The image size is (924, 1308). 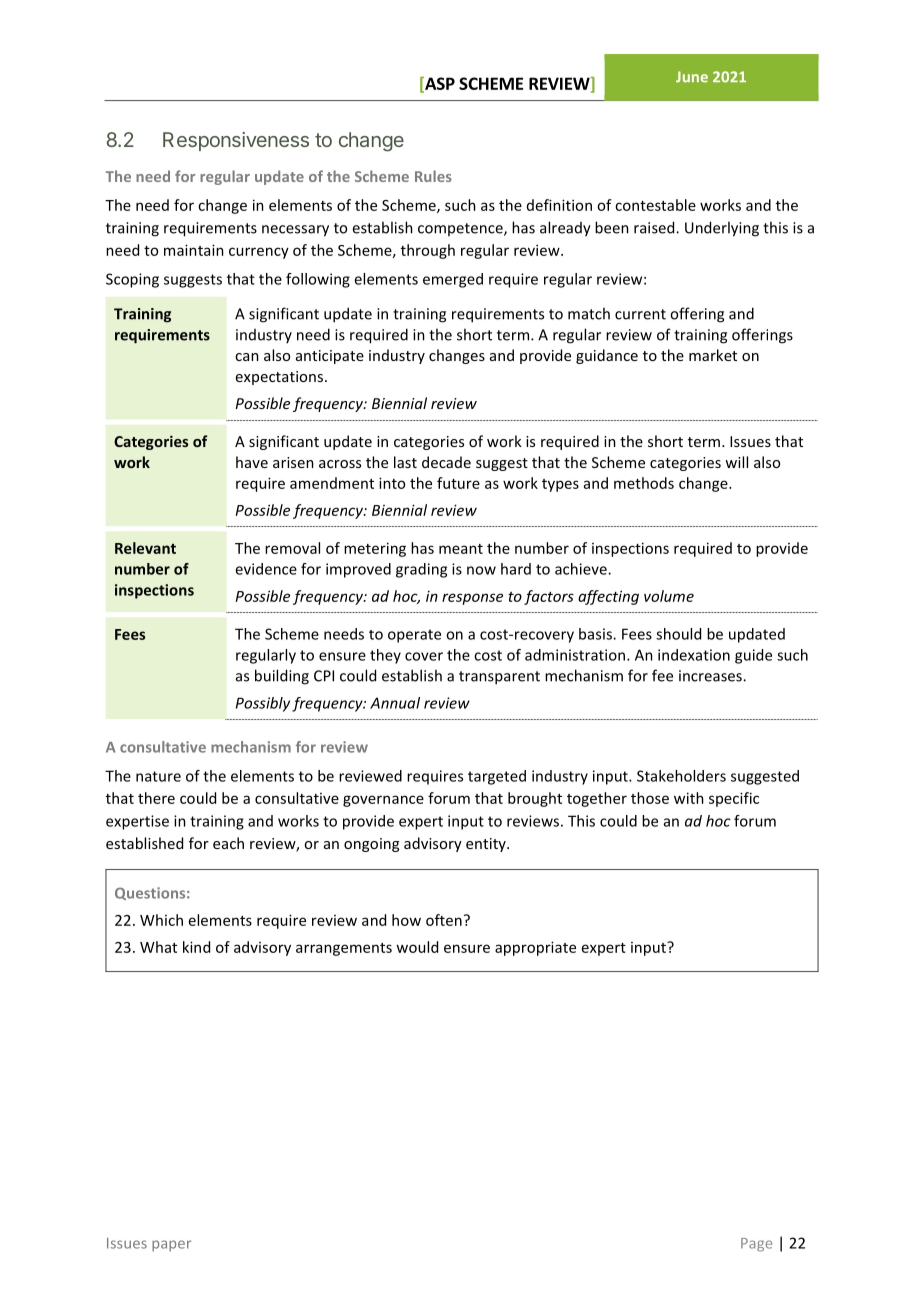 I want to click on ASP, so click(x=439, y=84).
